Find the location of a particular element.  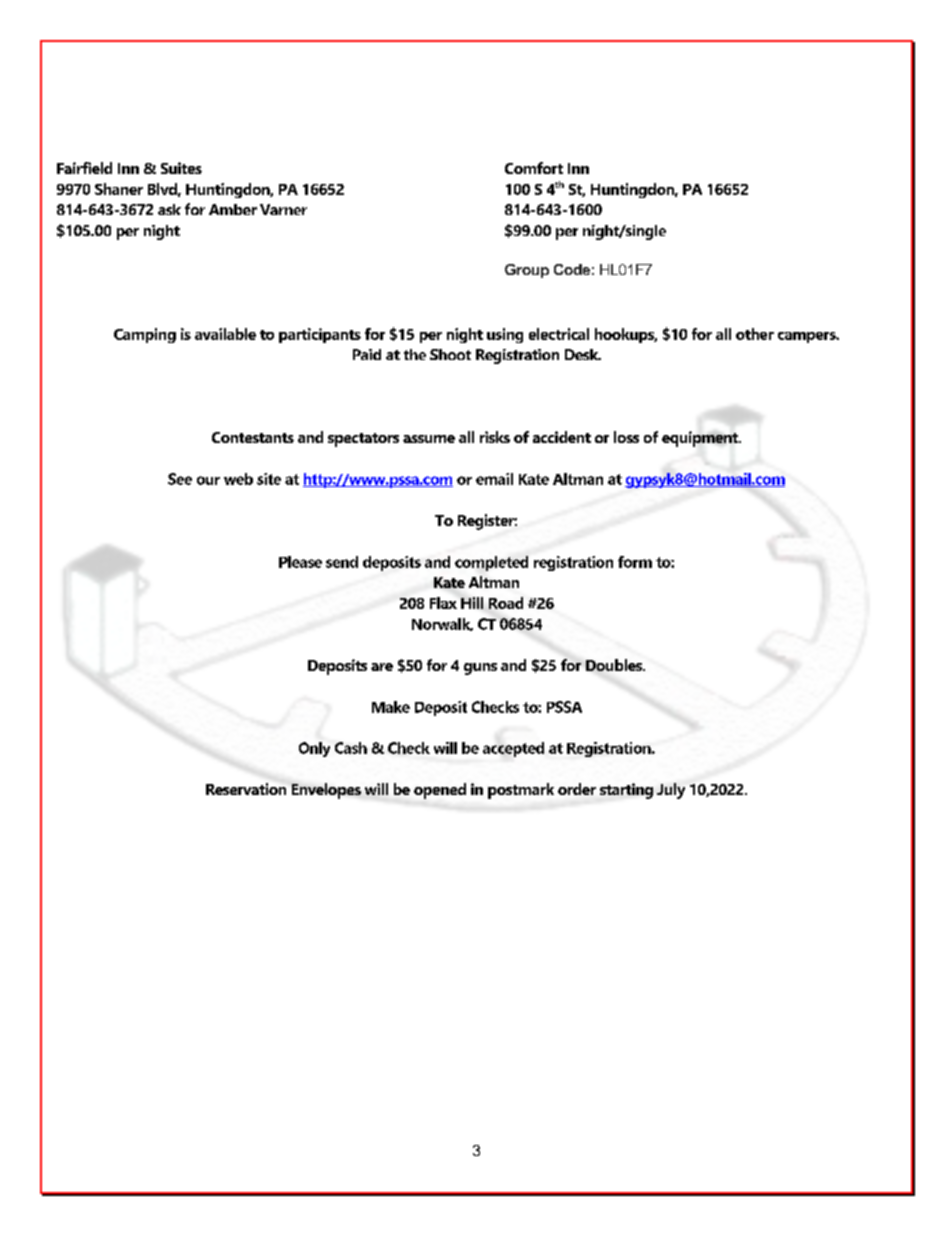

equipment is located at coordinates (701, 439).
